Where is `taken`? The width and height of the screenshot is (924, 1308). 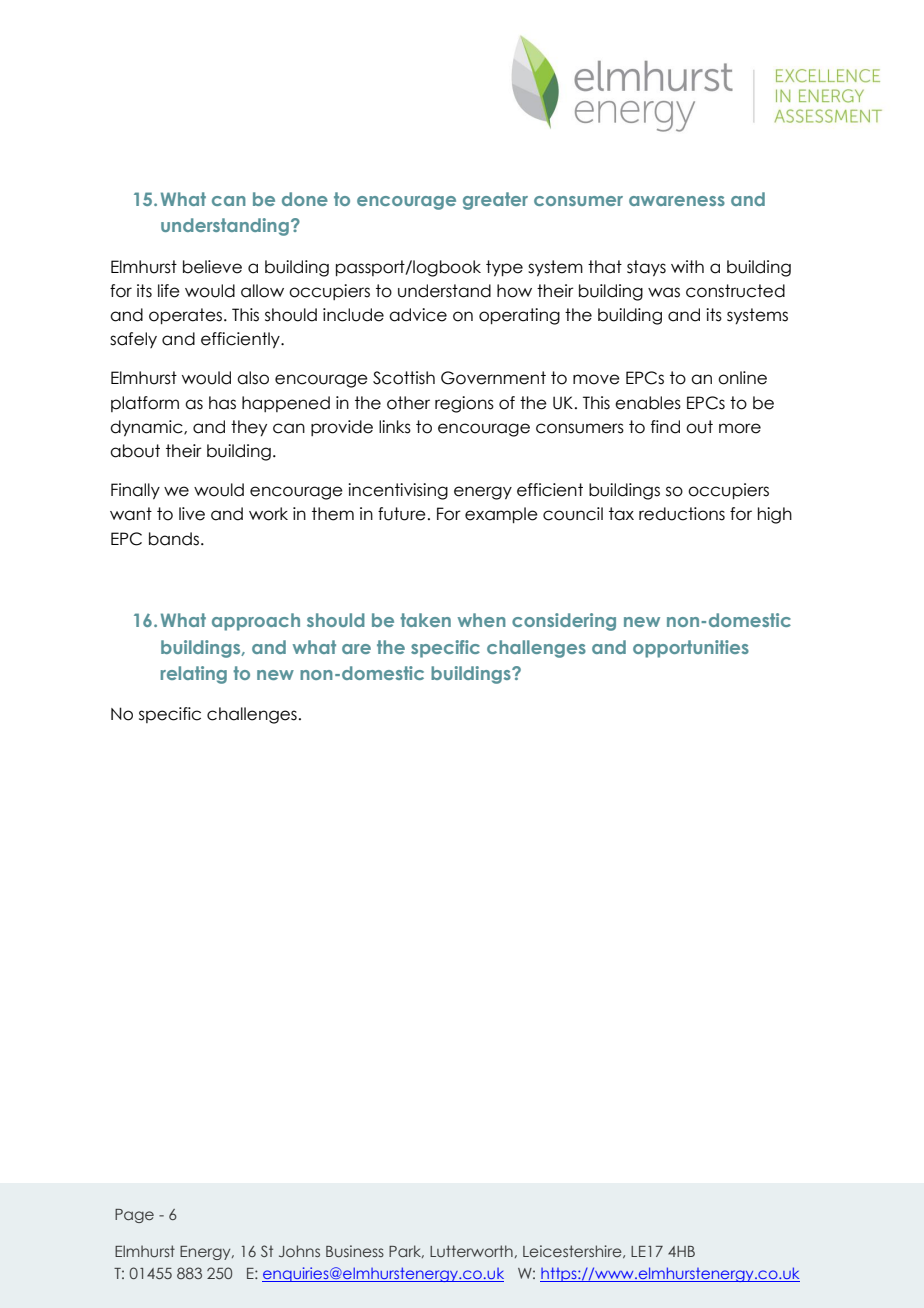 taken is located at coordinates (425, 620).
